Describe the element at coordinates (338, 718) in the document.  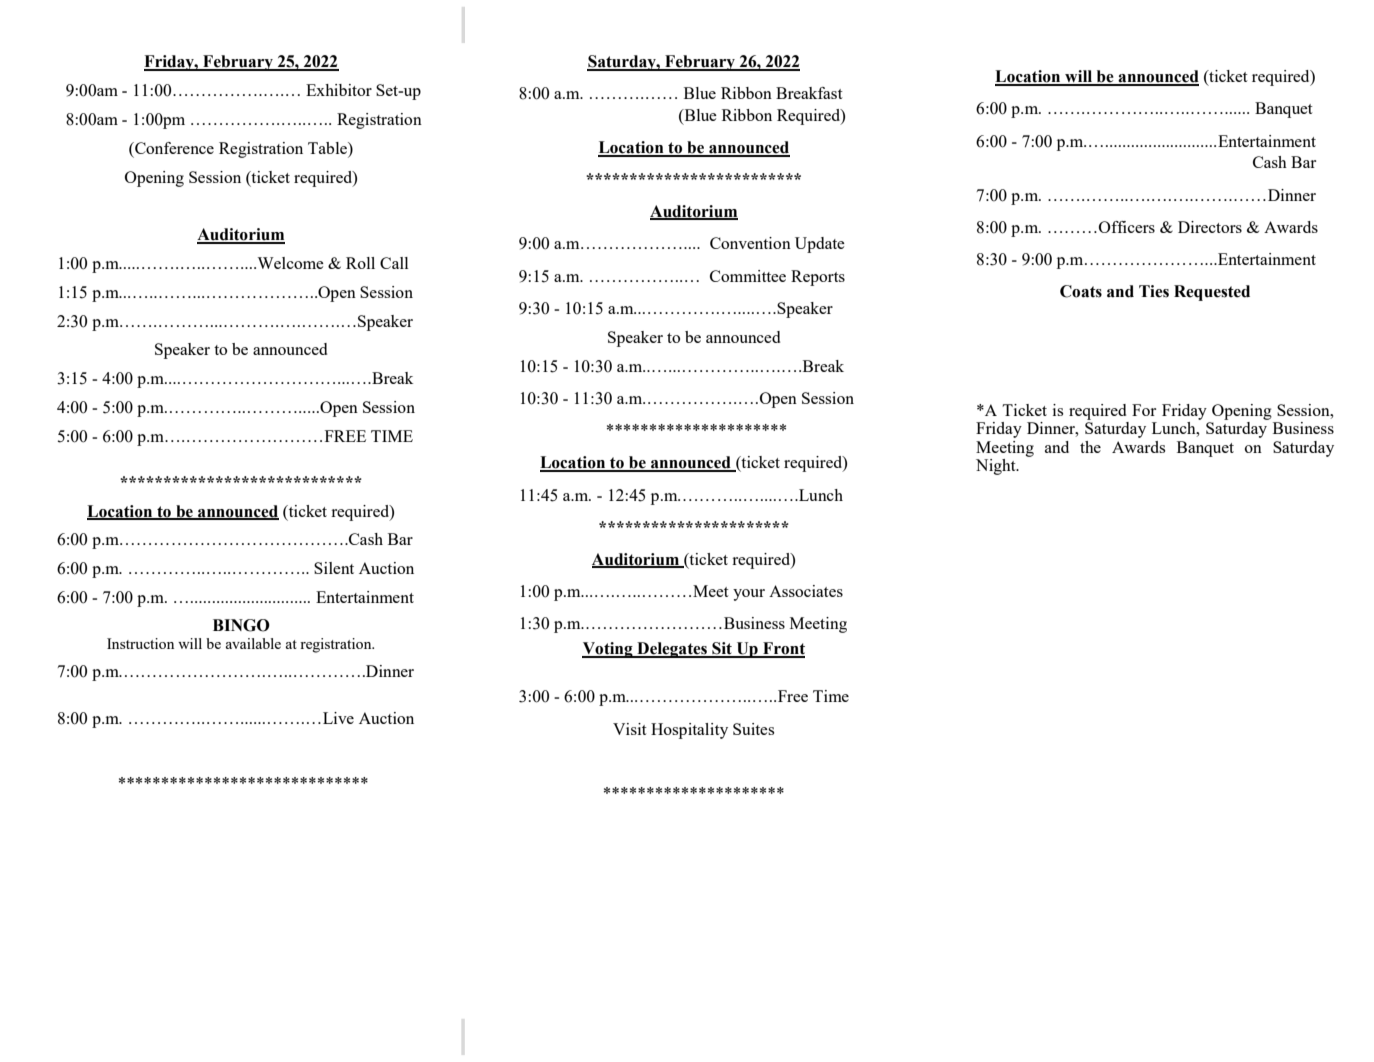
I see `Live` at that location.
